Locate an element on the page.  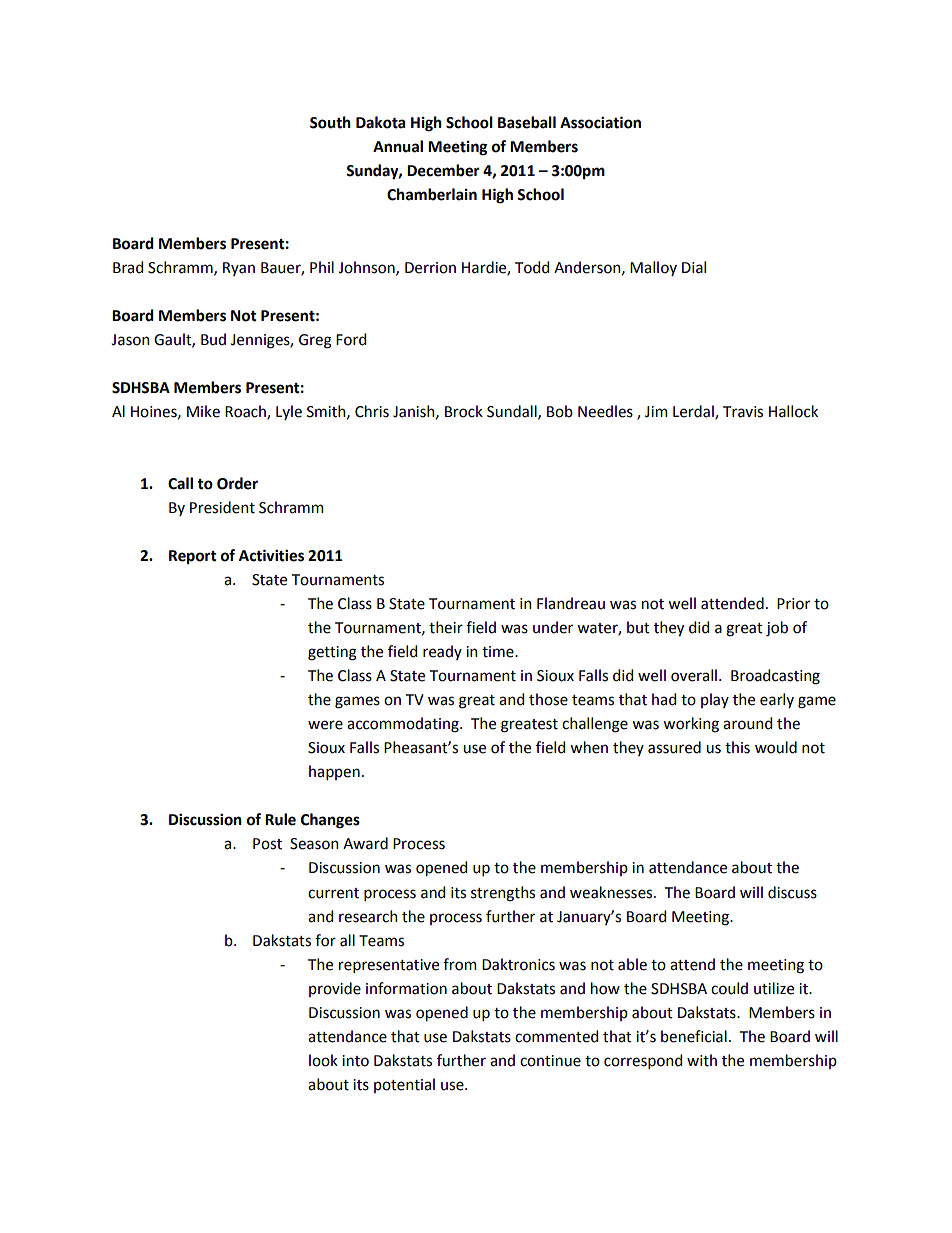
their is located at coordinates (446, 627).
